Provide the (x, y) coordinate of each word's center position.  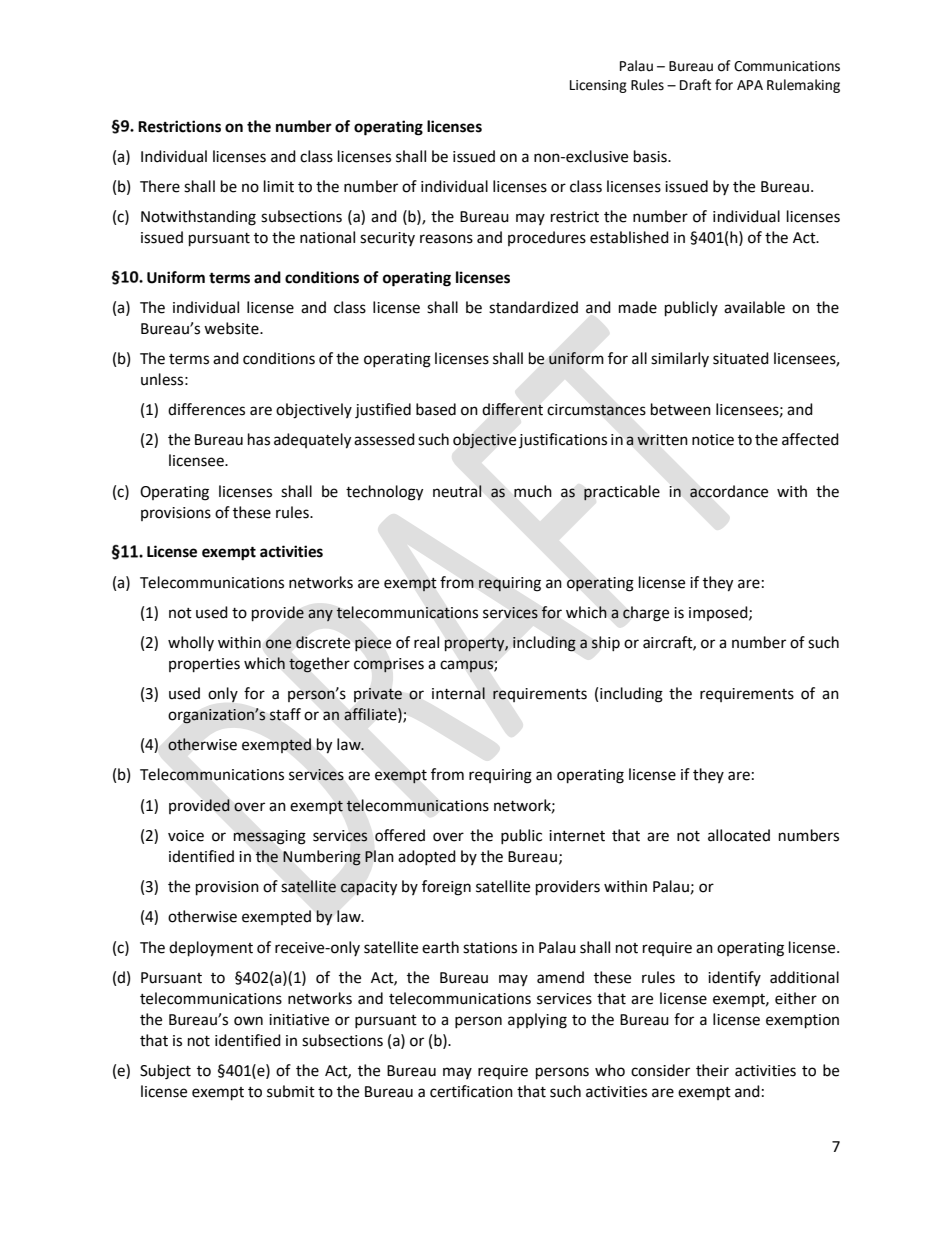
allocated (739, 835)
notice (713, 440)
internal (458, 693)
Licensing (598, 86)
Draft (695, 85)
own (248, 1021)
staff (285, 714)
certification (471, 1091)
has (259, 439)
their (712, 1070)
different (512, 409)
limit (279, 186)
